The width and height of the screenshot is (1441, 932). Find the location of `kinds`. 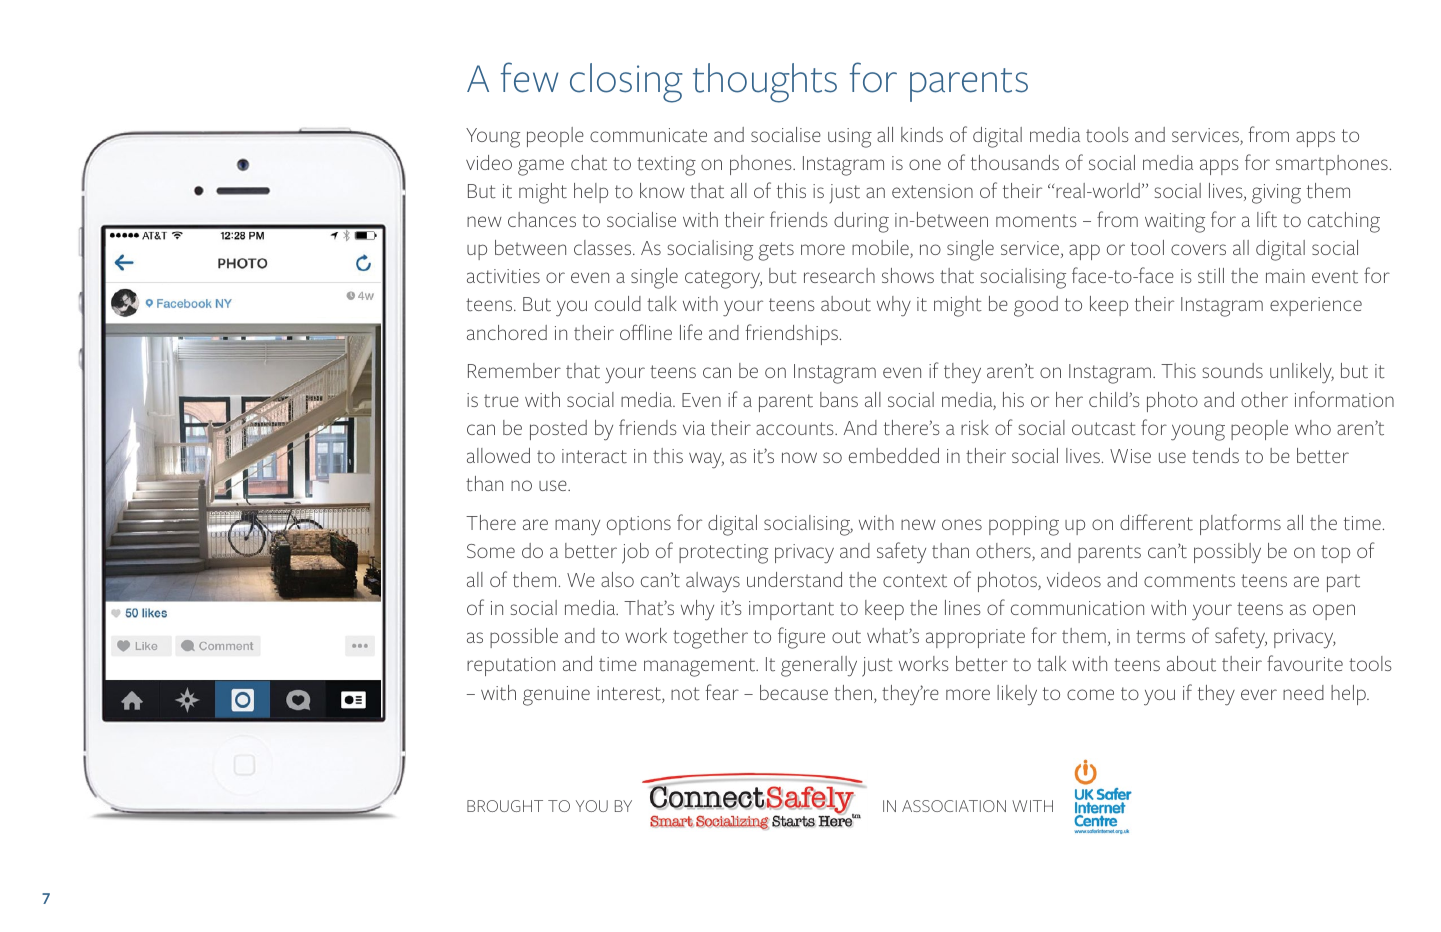

kinds is located at coordinates (922, 134).
